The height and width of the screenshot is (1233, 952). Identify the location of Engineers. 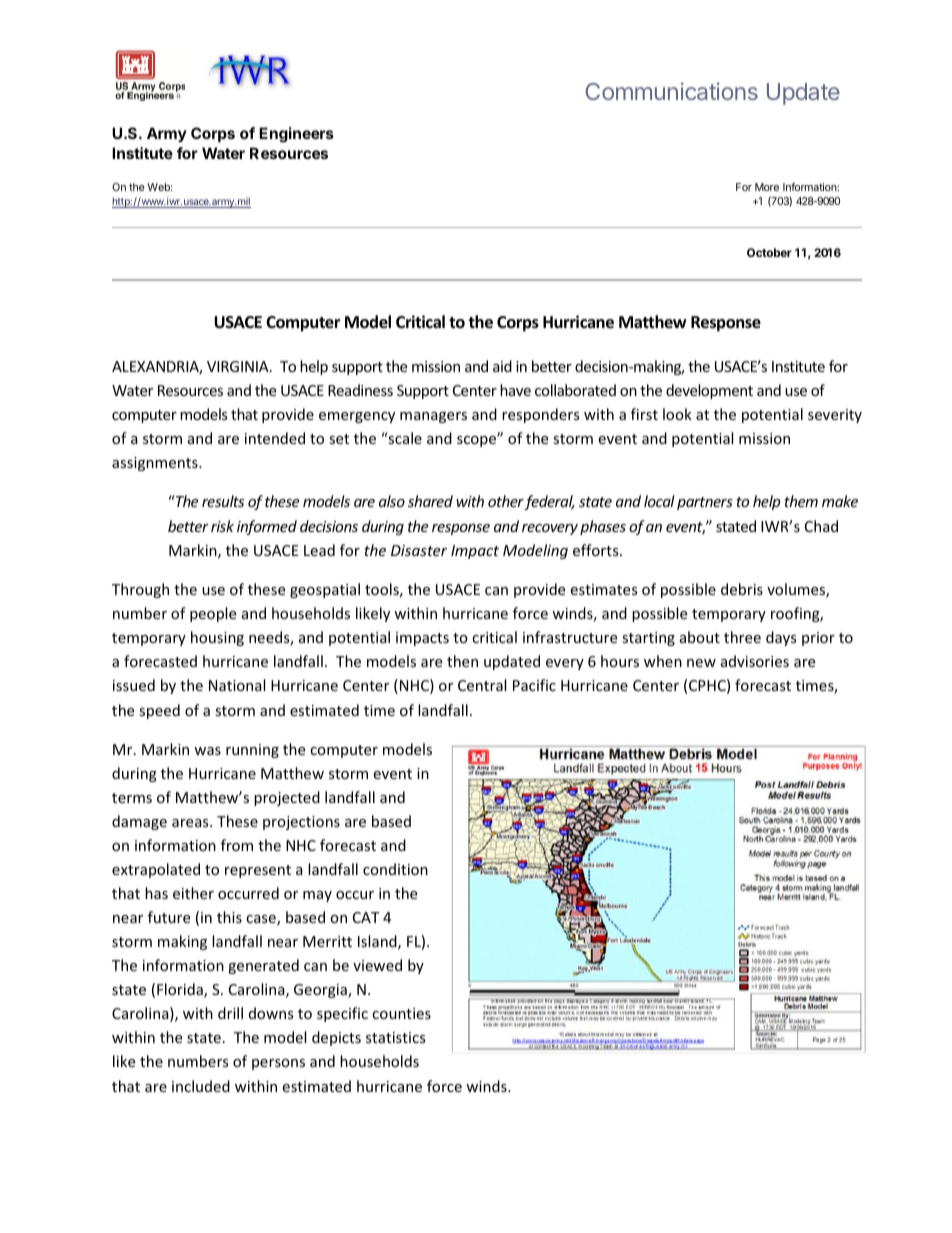
(296, 135).
